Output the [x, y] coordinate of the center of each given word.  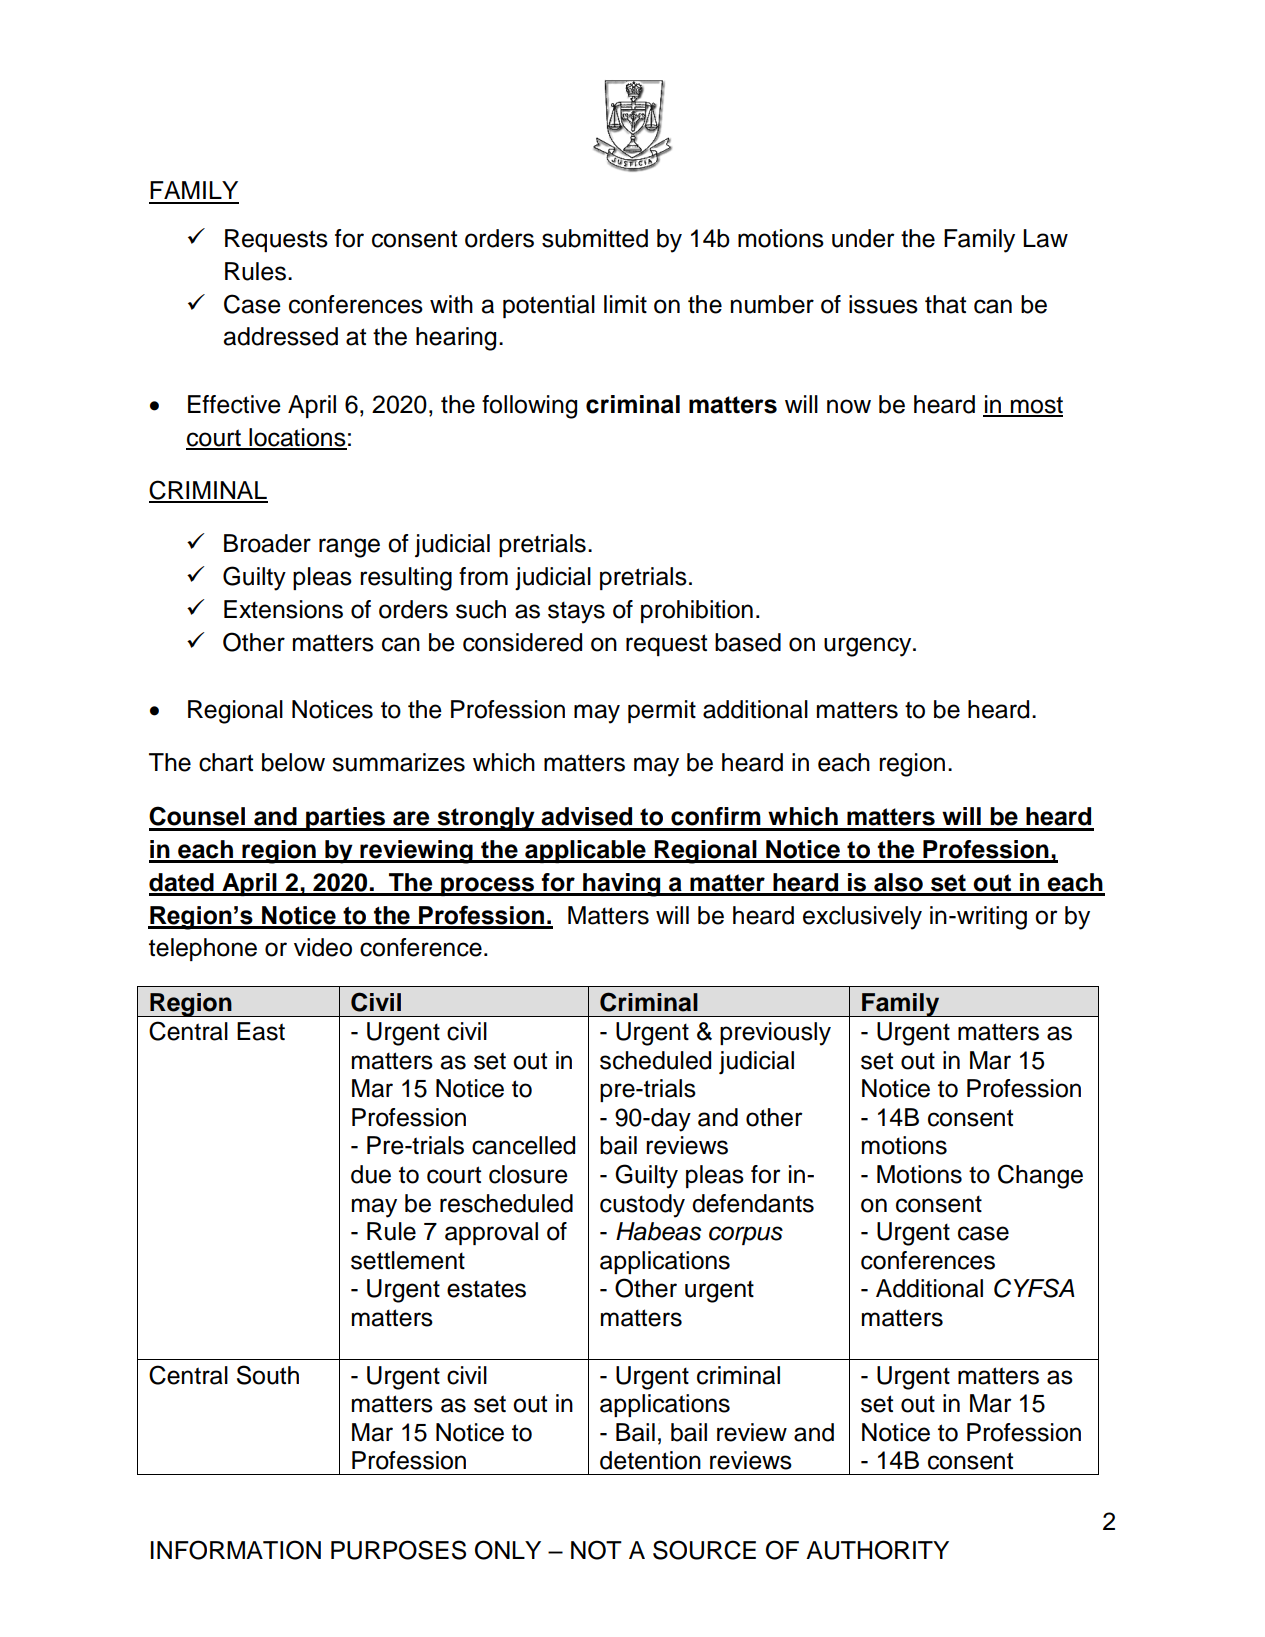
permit [662, 711]
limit [625, 304]
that [945, 304]
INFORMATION [236, 1550]
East [261, 1031]
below [293, 762]
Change [1040, 1176]
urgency [869, 647]
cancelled [523, 1145]
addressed [280, 336]
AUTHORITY [877, 1550]
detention [650, 1460]
